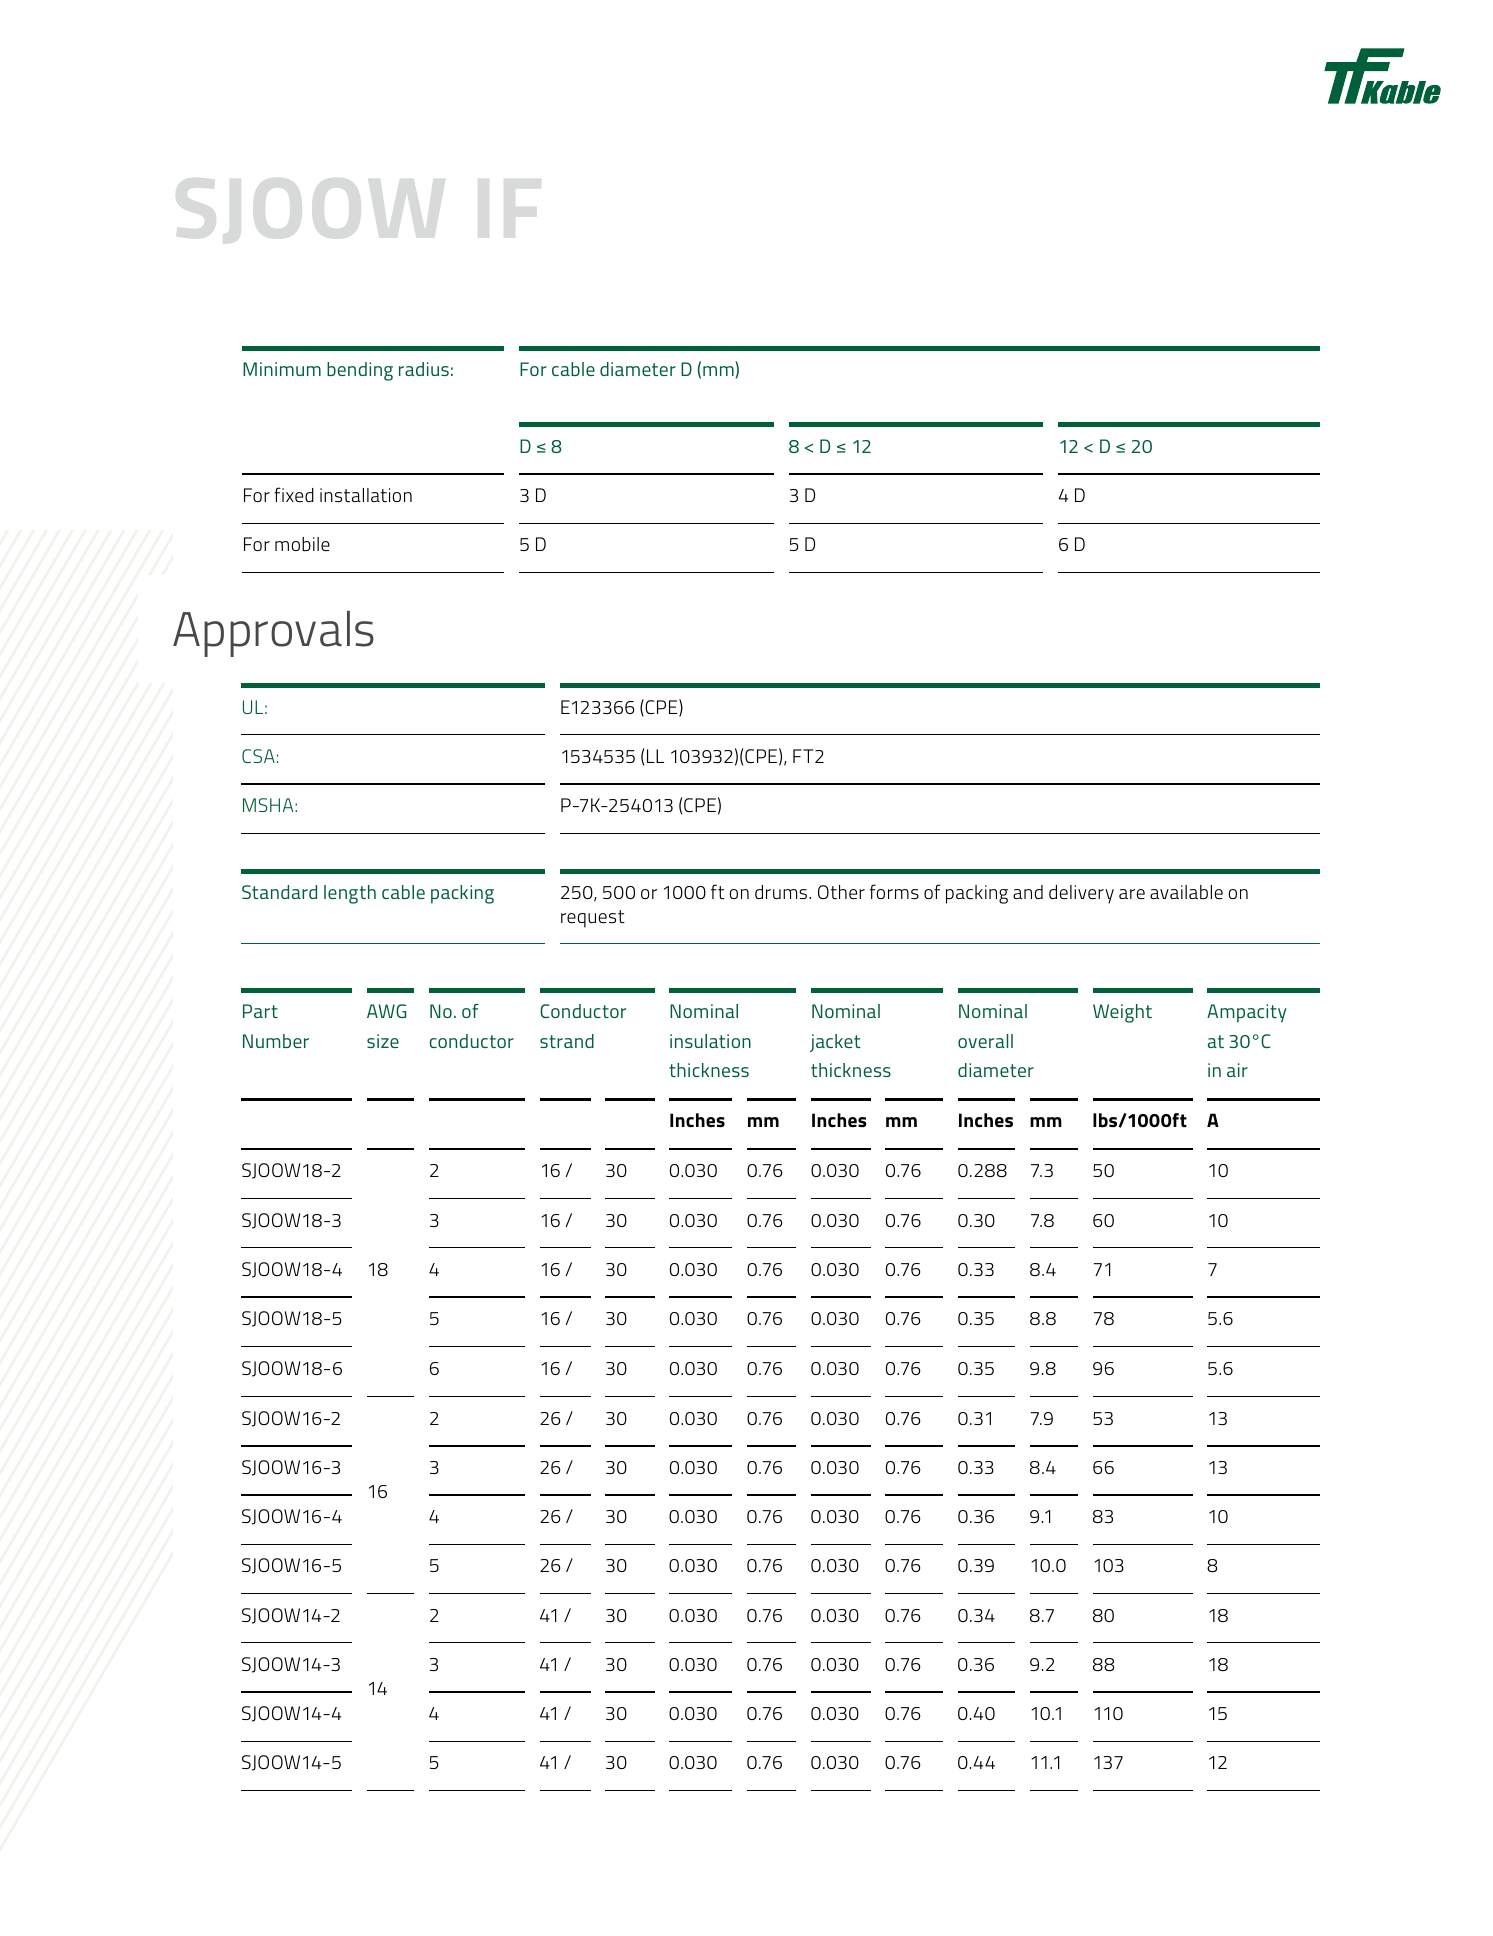 The image size is (1493, 1936). Describe the element at coordinates (366, 495) in the screenshot. I see `installation` at that location.
